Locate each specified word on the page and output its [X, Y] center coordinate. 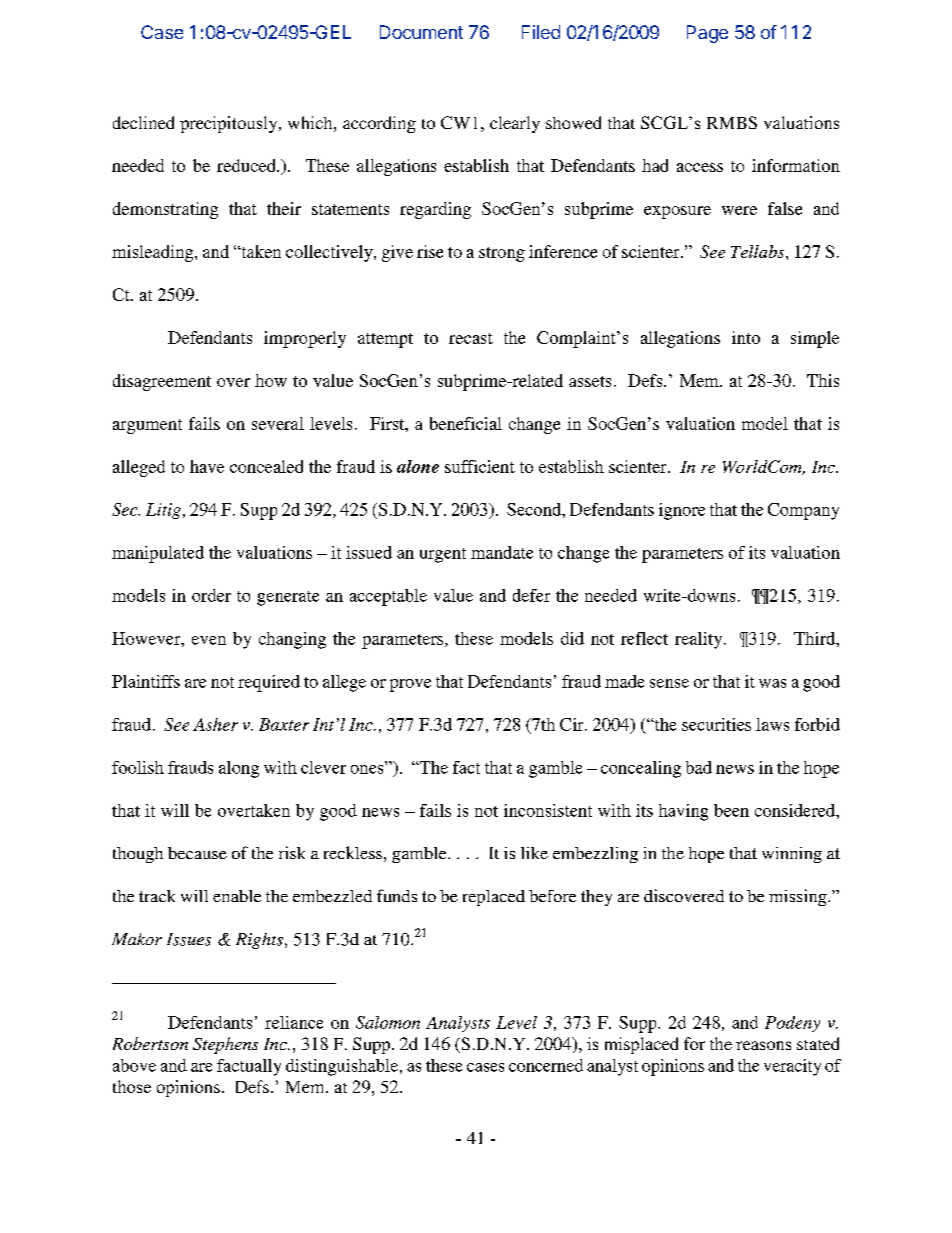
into [746, 337]
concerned [546, 1065]
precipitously [230, 124]
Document [421, 32]
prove [410, 685]
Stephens [225, 1045]
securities [716, 724]
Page [707, 34]
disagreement [162, 382]
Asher [215, 724]
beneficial [466, 423]
